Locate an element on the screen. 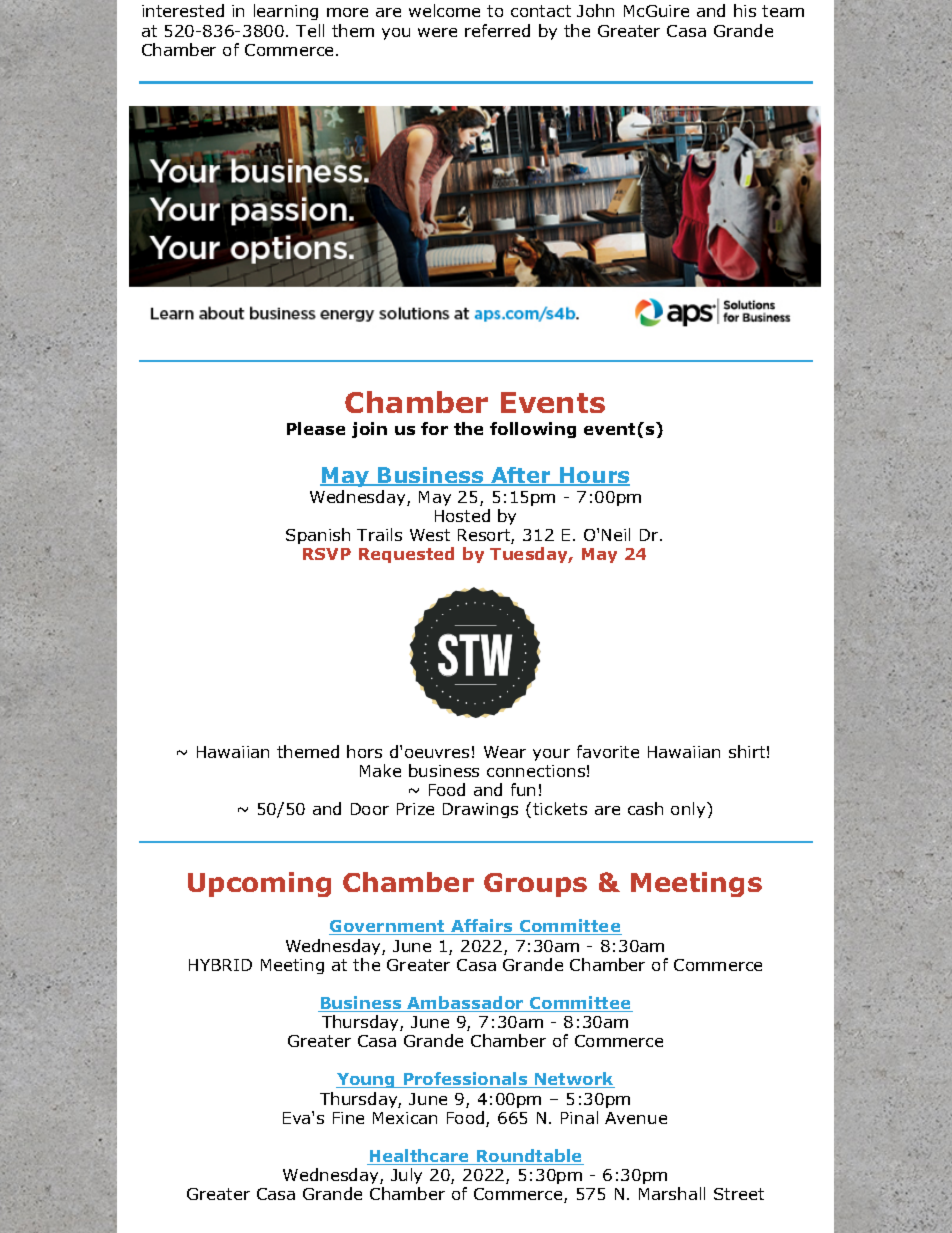 This screenshot has width=952, height=1233. Hours is located at coordinates (594, 476).
